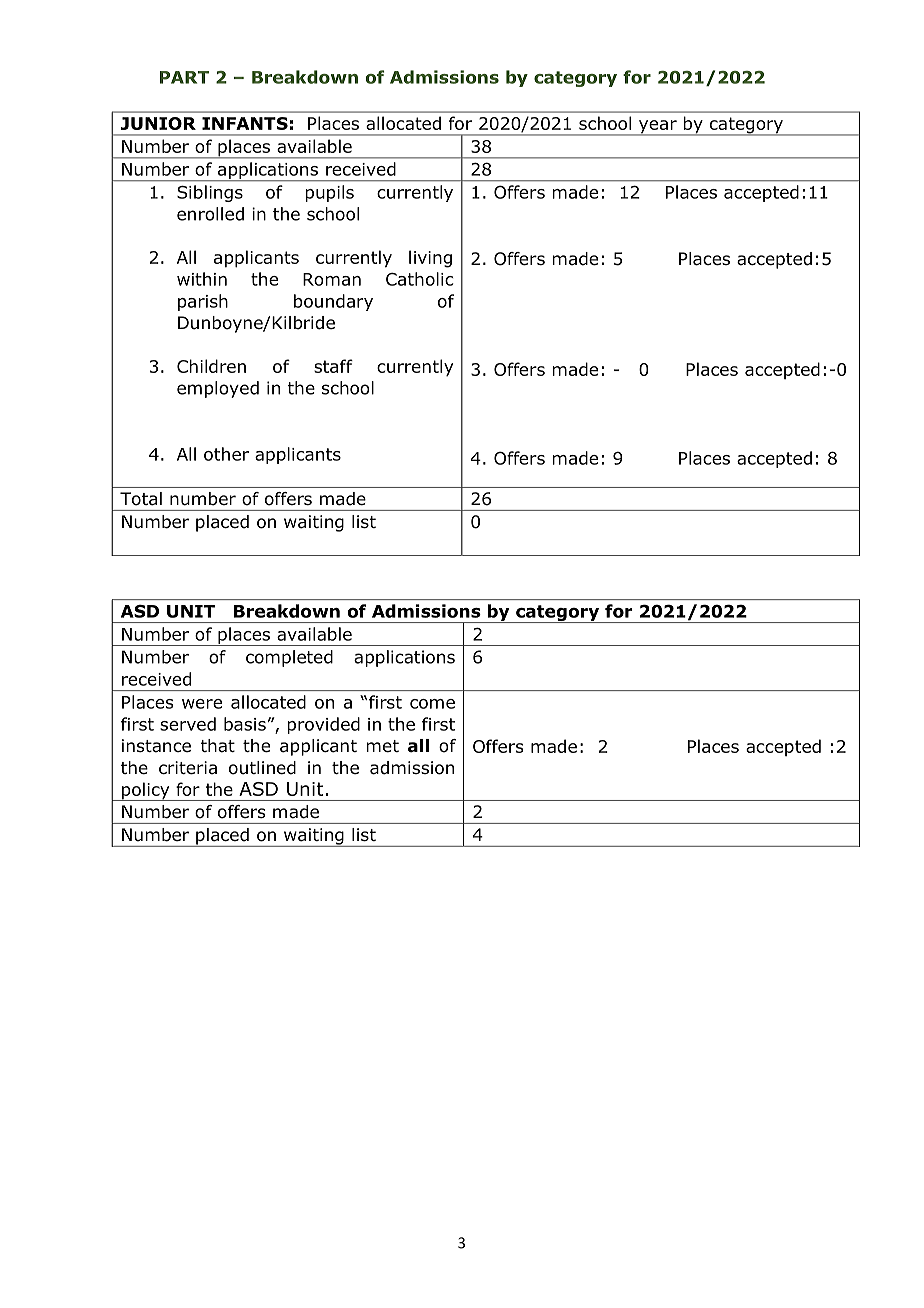 The height and width of the screenshot is (1308, 924). Describe the element at coordinates (188, 768) in the screenshot. I see `criteria` at that location.
